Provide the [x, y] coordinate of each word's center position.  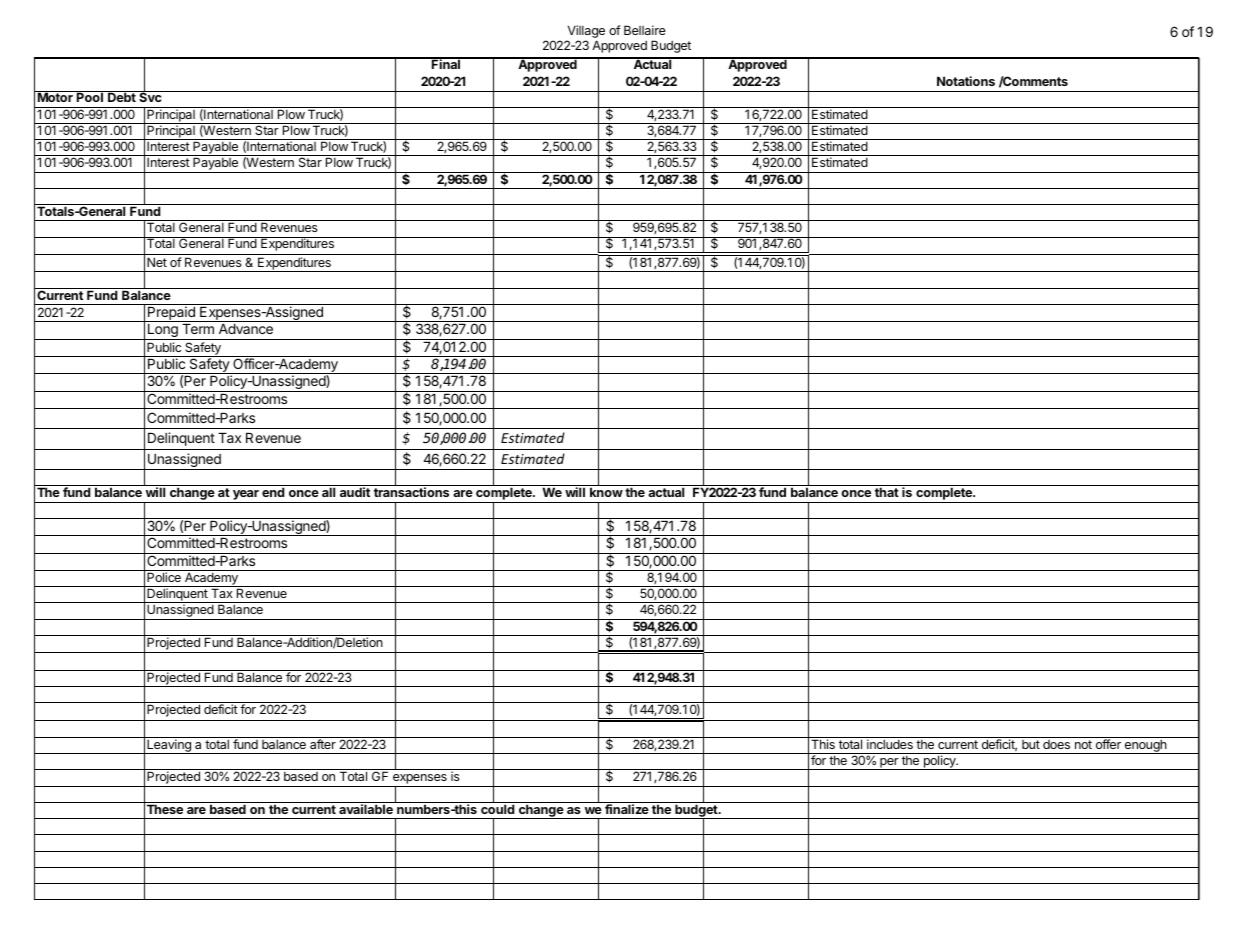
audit [355, 492]
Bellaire [645, 30]
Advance [246, 329]
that [887, 492]
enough [1145, 746]
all [328, 492]
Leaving [169, 746]
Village [586, 31]
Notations [966, 81]
